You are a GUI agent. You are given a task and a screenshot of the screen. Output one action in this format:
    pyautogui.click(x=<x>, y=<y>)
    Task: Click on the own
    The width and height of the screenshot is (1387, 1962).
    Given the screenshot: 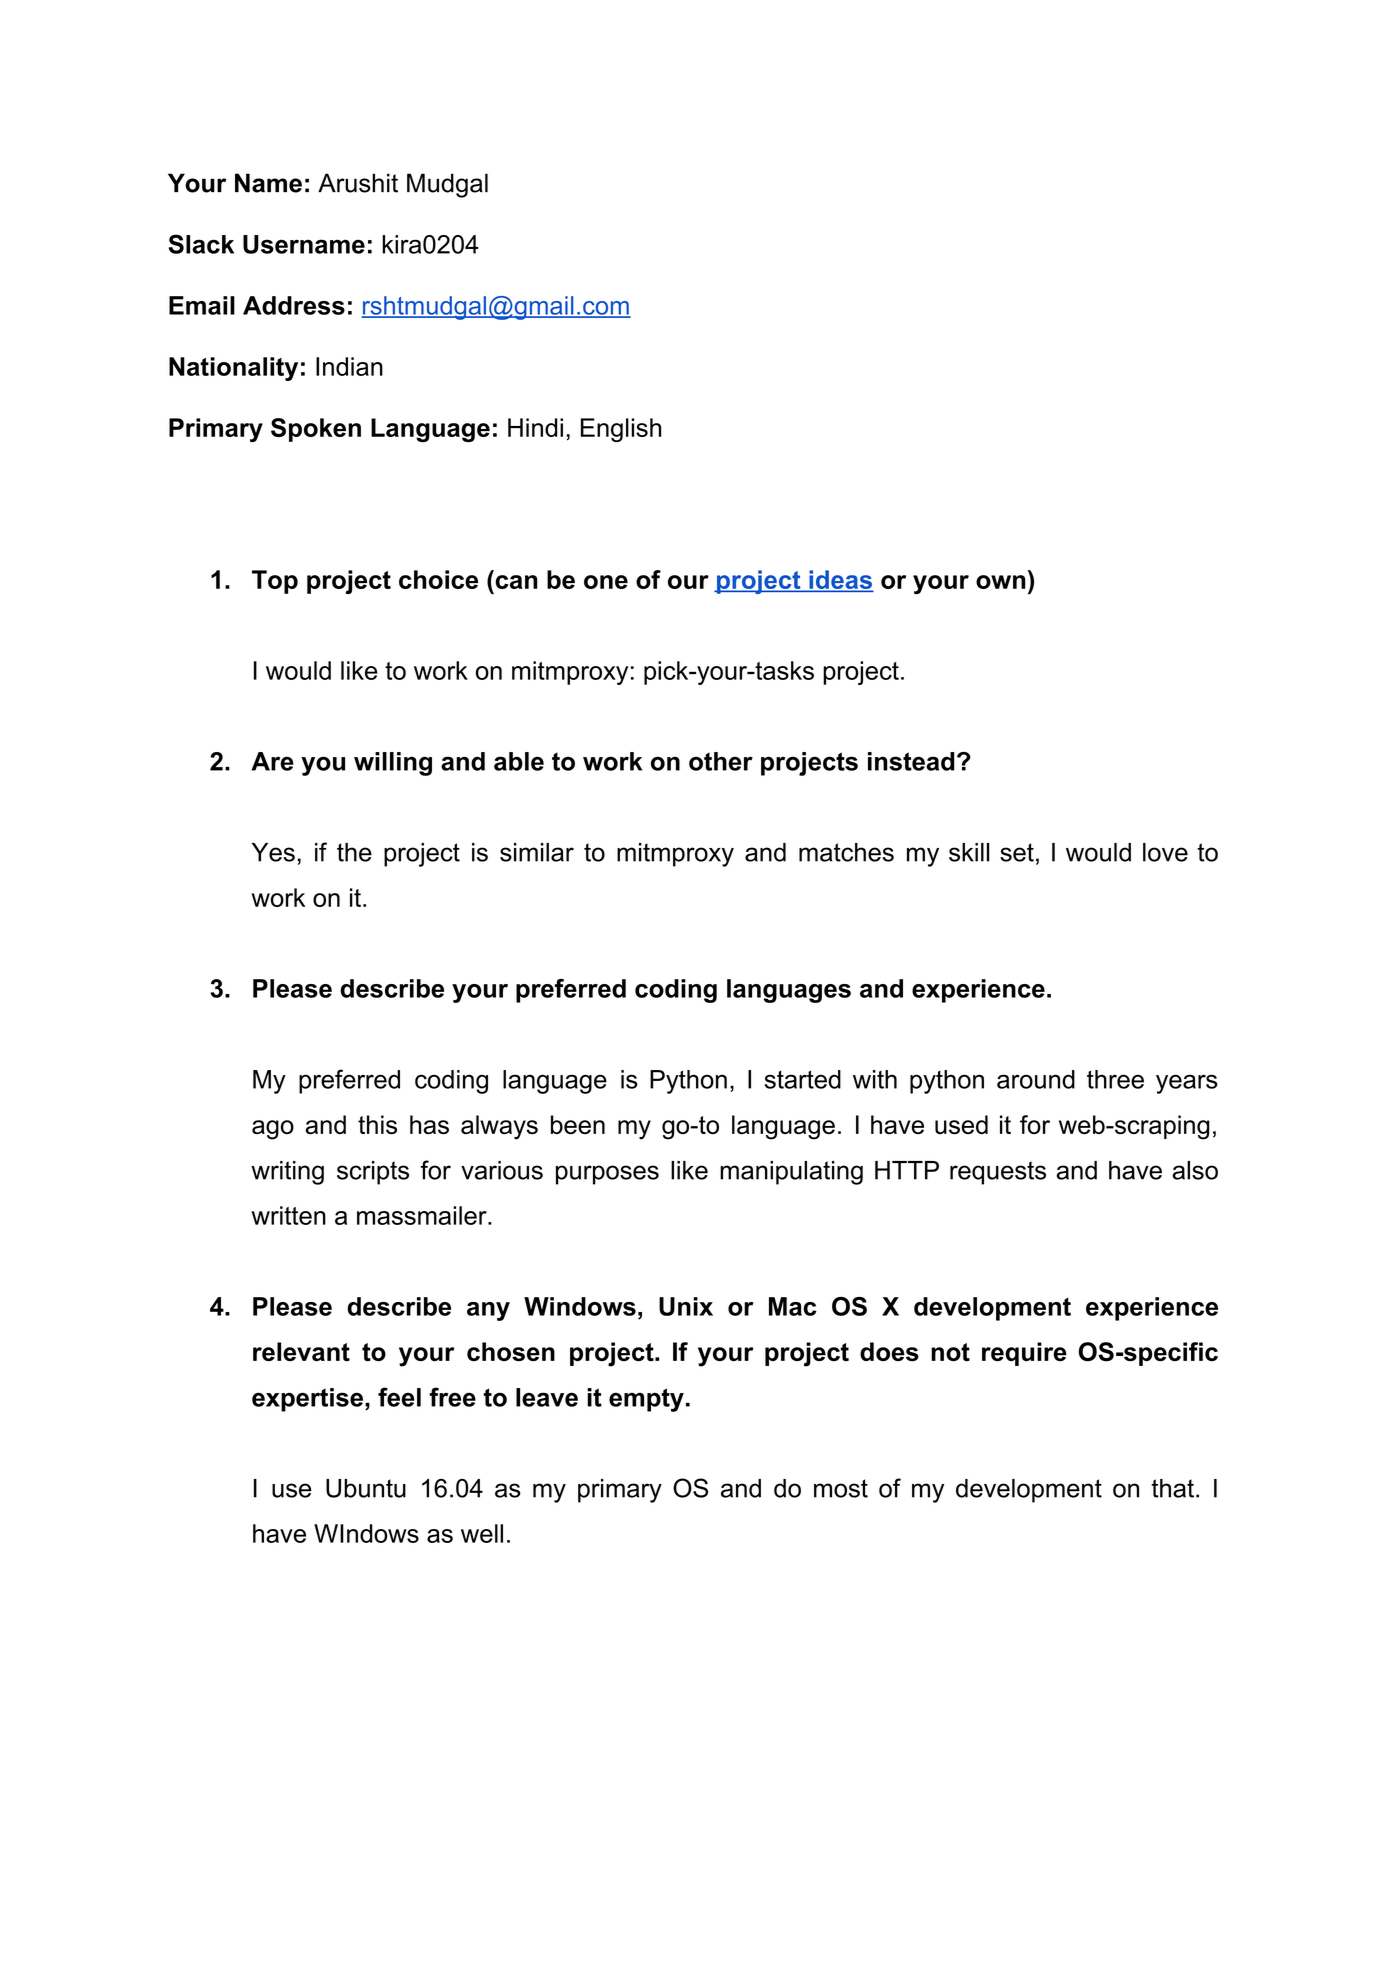 What is the action you would take?
    pyautogui.click(x=1001, y=582)
